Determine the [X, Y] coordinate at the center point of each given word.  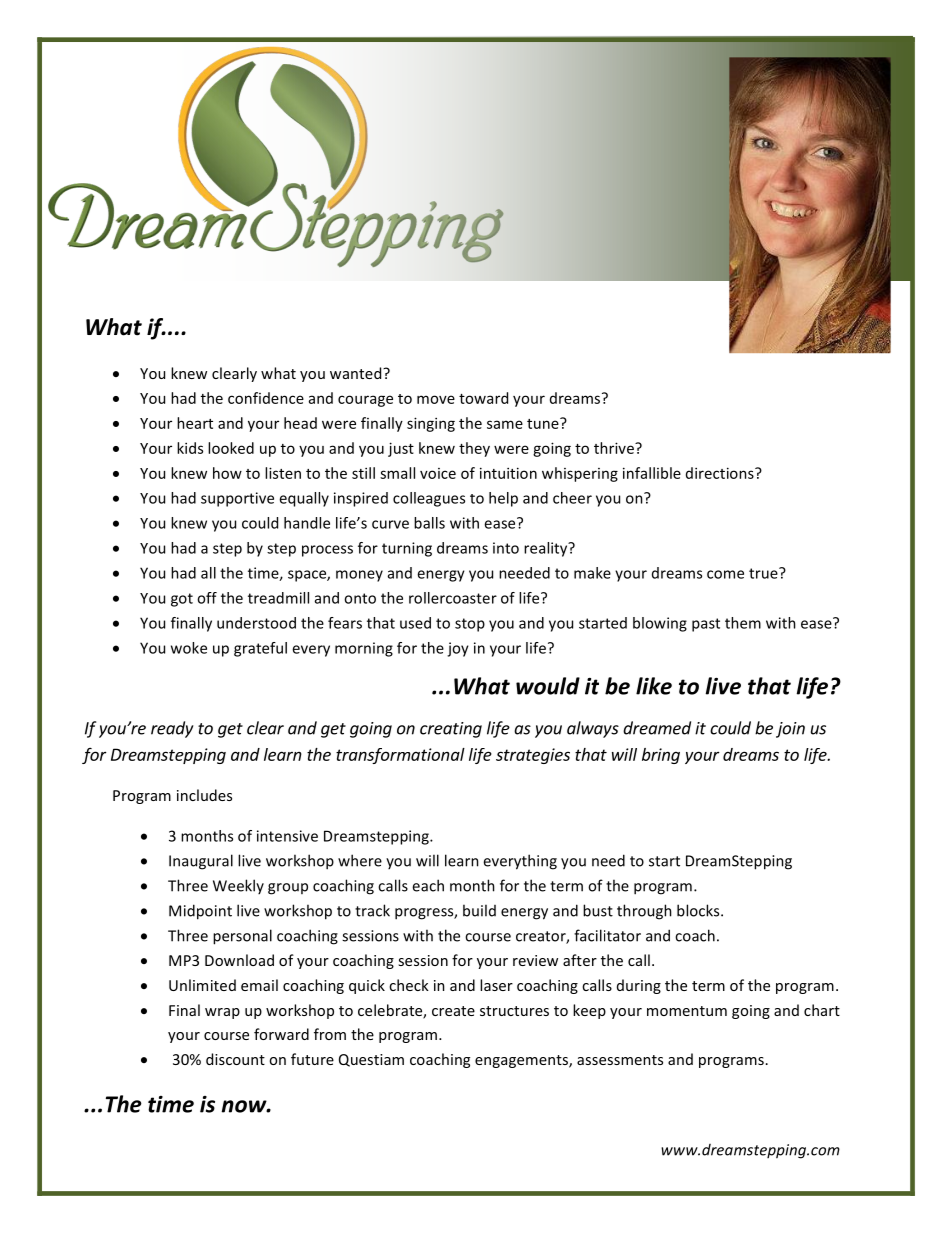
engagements [522, 1061]
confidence [266, 398]
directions [721, 473]
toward [483, 398]
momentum [687, 1011]
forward [281, 1034]
